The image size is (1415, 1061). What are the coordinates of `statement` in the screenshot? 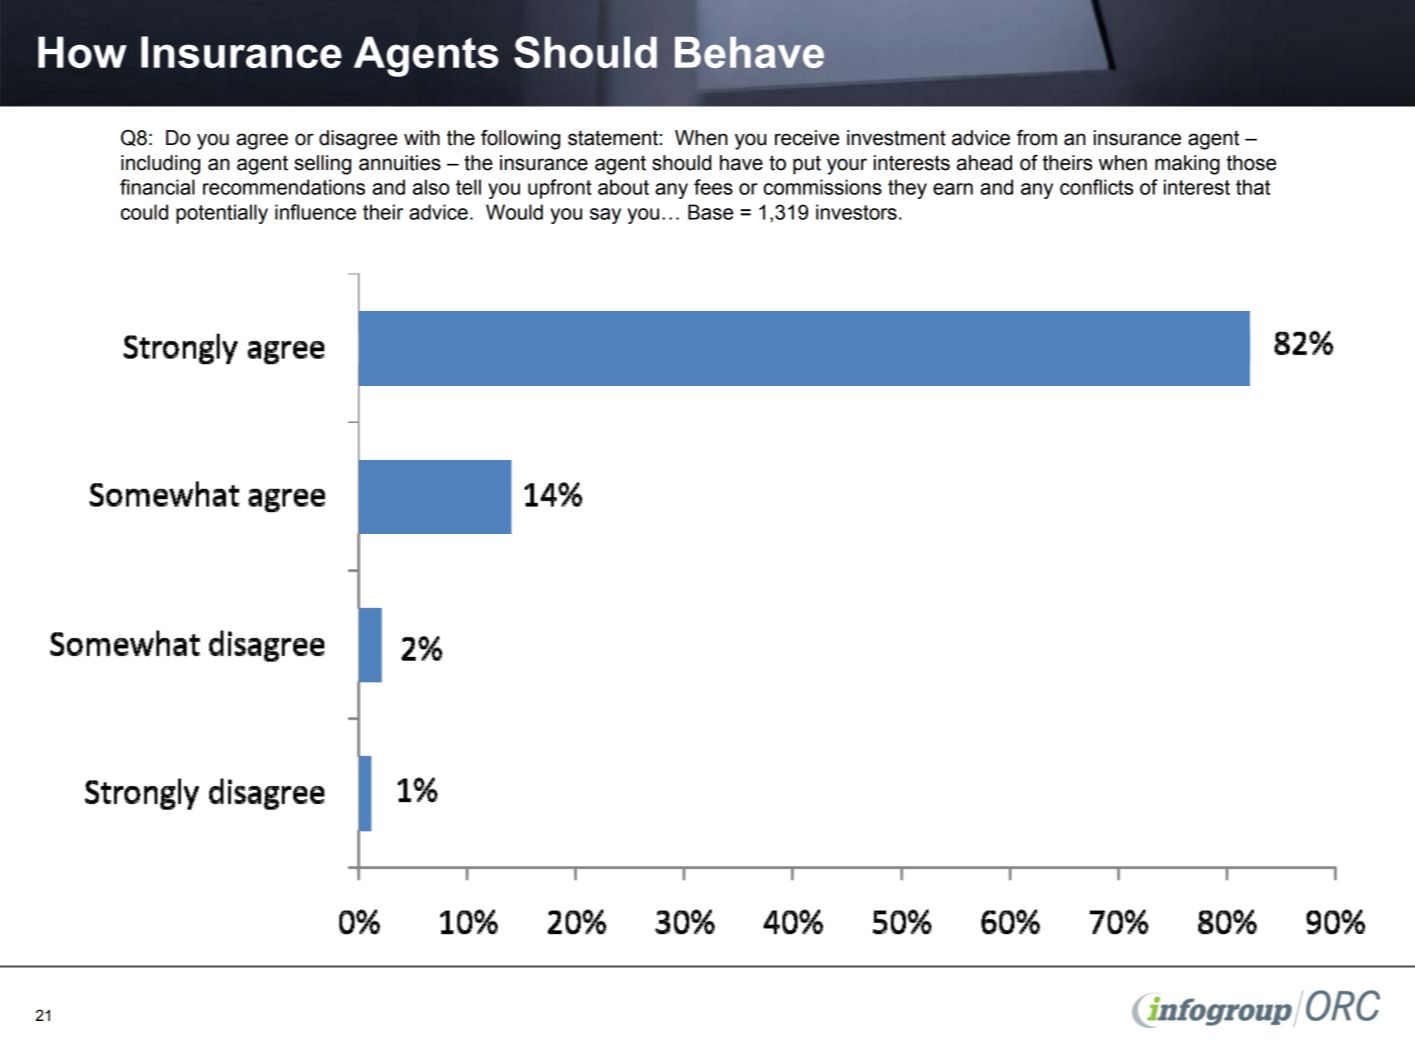 It's located at (613, 138).
